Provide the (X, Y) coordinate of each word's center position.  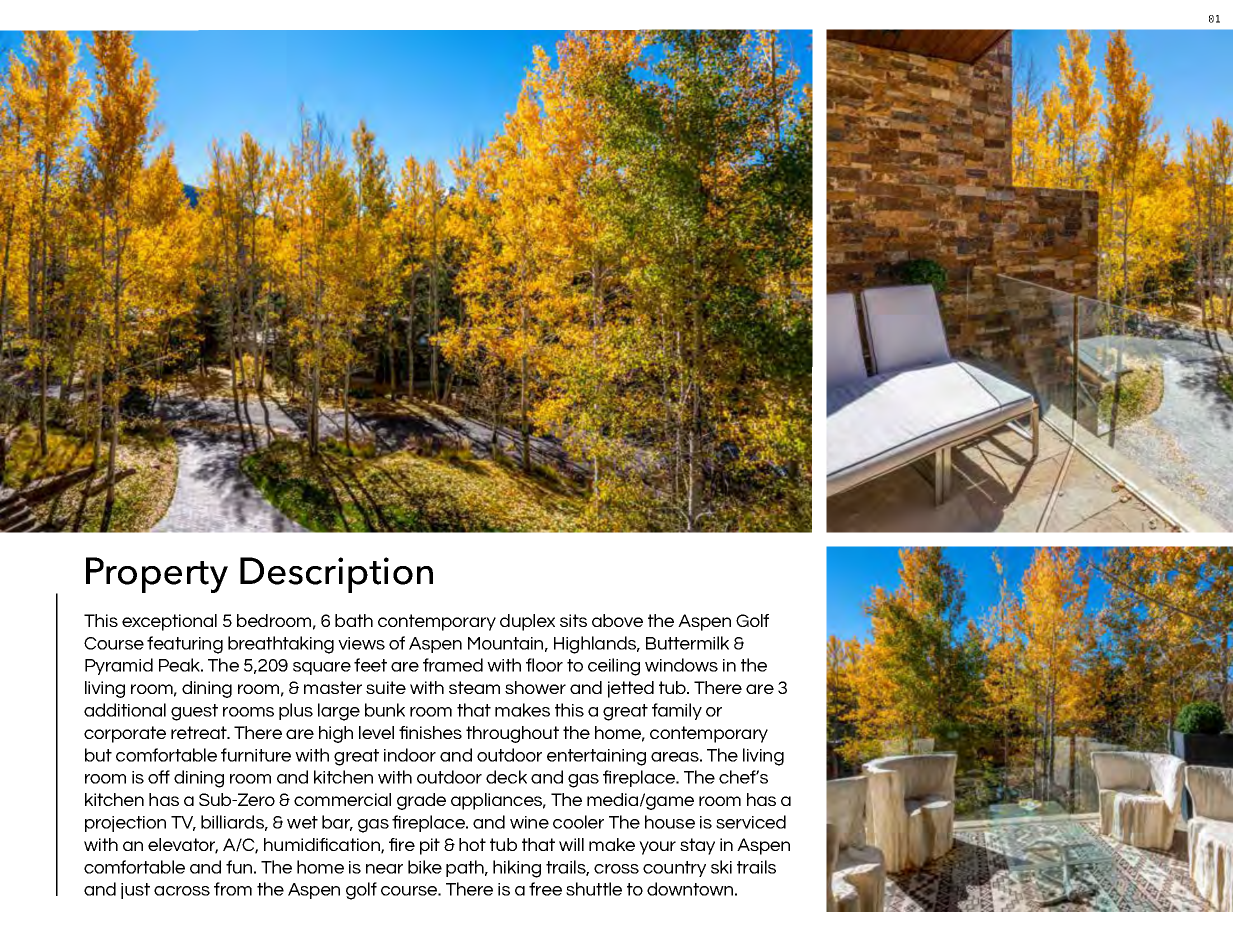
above (617, 620)
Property (157, 575)
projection (125, 824)
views (361, 643)
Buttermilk (687, 643)
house (670, 822)
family (677, 711)
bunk (385, 710)
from (233, 889)
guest (194, 712)
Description (336, 575)
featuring (185, 645)
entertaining (596, 757)
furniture (256, 755)
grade (421, 801)
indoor (410, 755)
